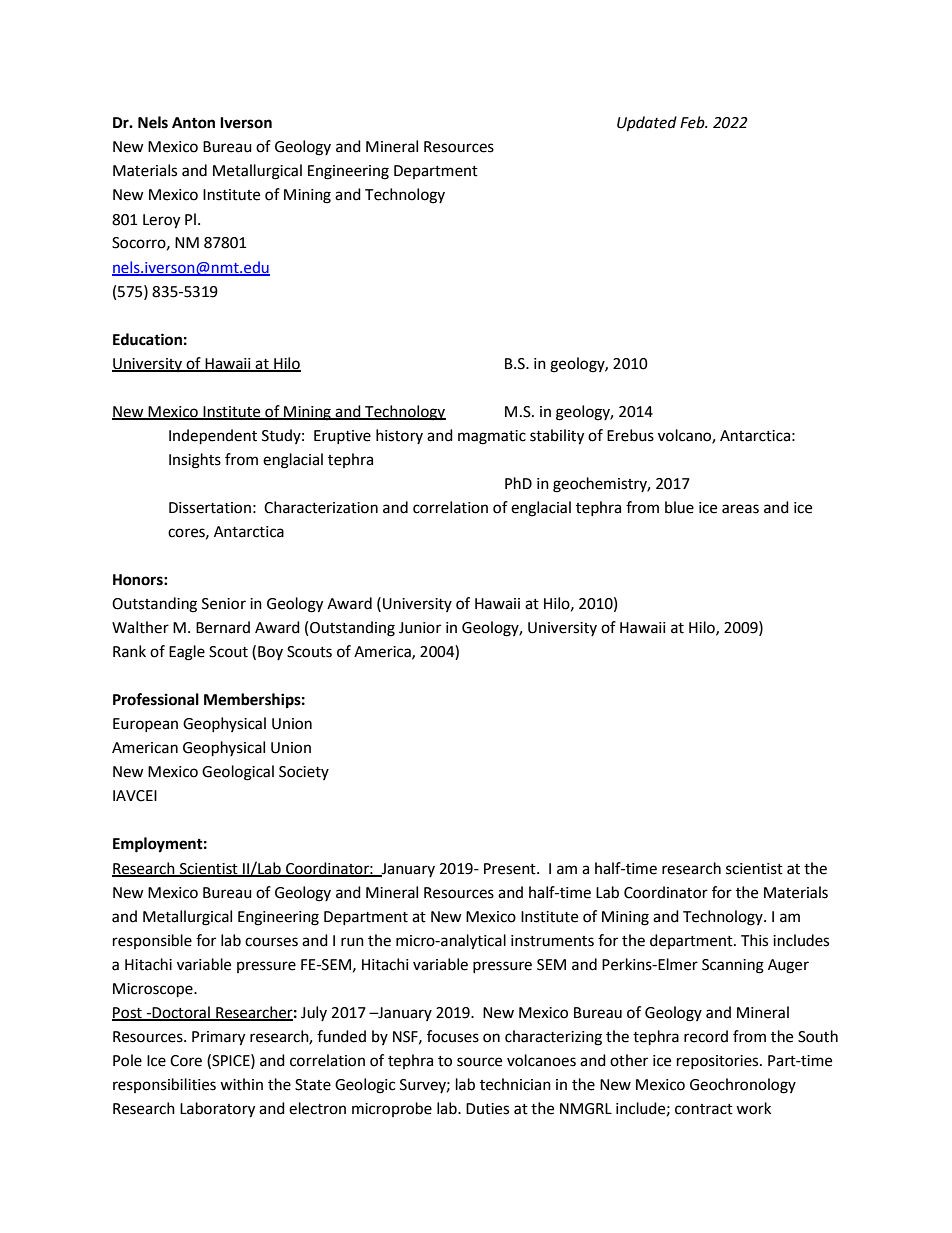  Describe the element at coordinates (210, 508) in the image. I see `Dissertation` at that location.
